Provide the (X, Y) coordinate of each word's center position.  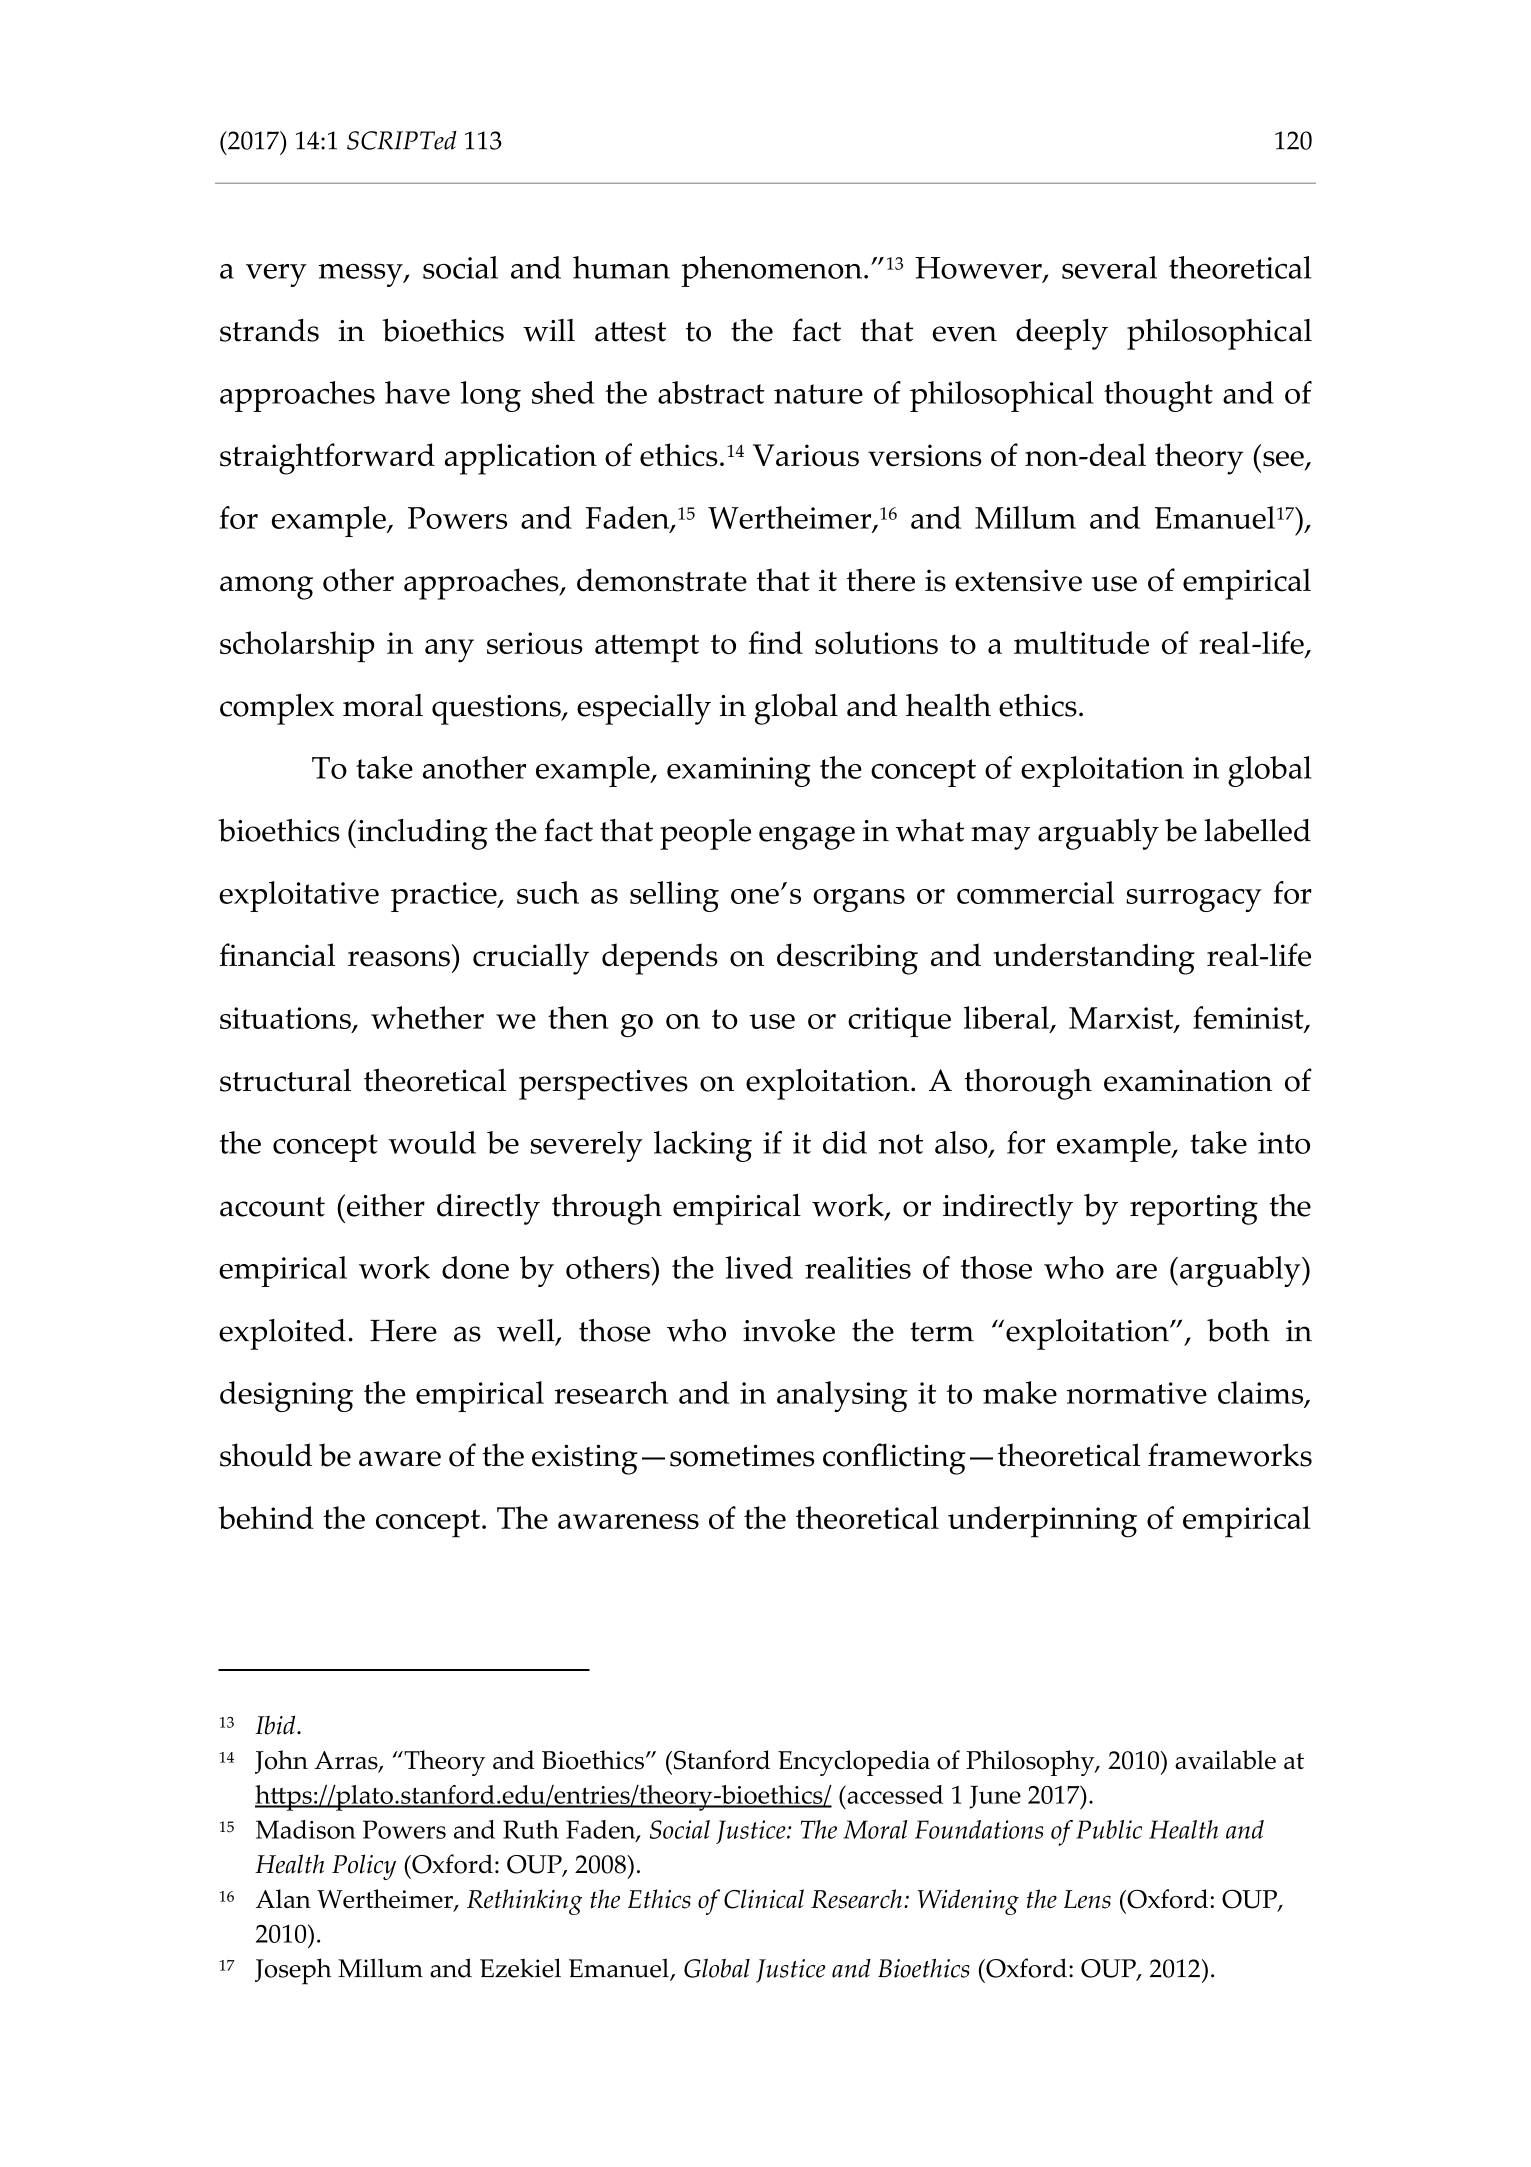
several (1109, 267)
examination (1188, 1081)
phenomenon (771, 271)
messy (362, 275)
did (845, 1142)
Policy (364, 1867)
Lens (1087, 1899)
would (432, 1142)
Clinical (764, 1899)
